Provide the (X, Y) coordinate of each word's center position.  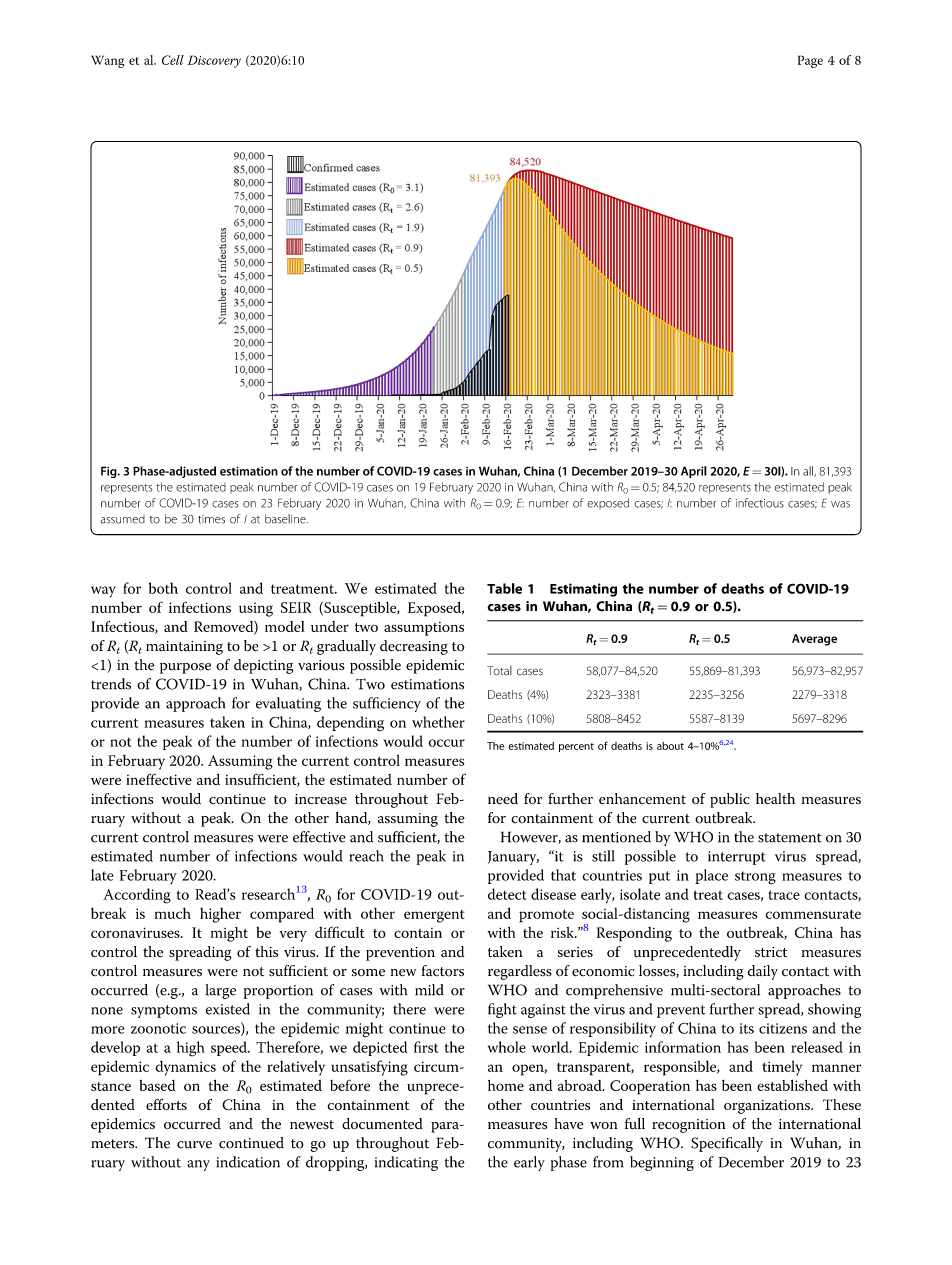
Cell (173, 60)
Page (810, 61)
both (163, 588)
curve (194, 1145)
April (694, 472)
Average (814, 640)
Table (504, 588)
